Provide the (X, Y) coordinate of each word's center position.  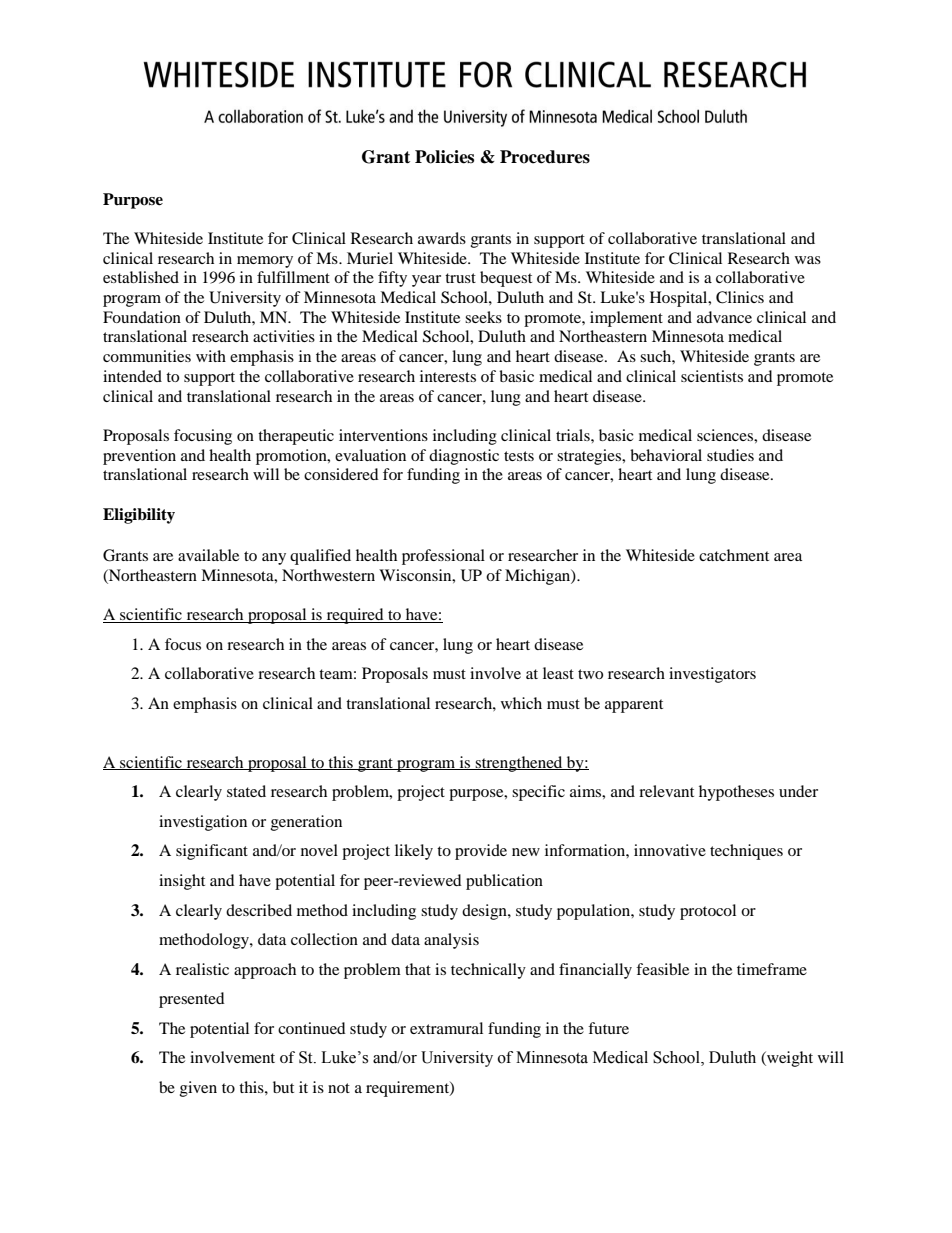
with (211, 356)
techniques (746, 852)
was (808, 260)
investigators (712, 675)
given (198, 1089)
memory (265, 262)
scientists (712, 376)
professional (443, 557)
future (608, 1028)
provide (481, 852)
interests (448, 376)
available (208, 555)
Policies (444, 157)
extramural (446, 1028)
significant (212, 852)
